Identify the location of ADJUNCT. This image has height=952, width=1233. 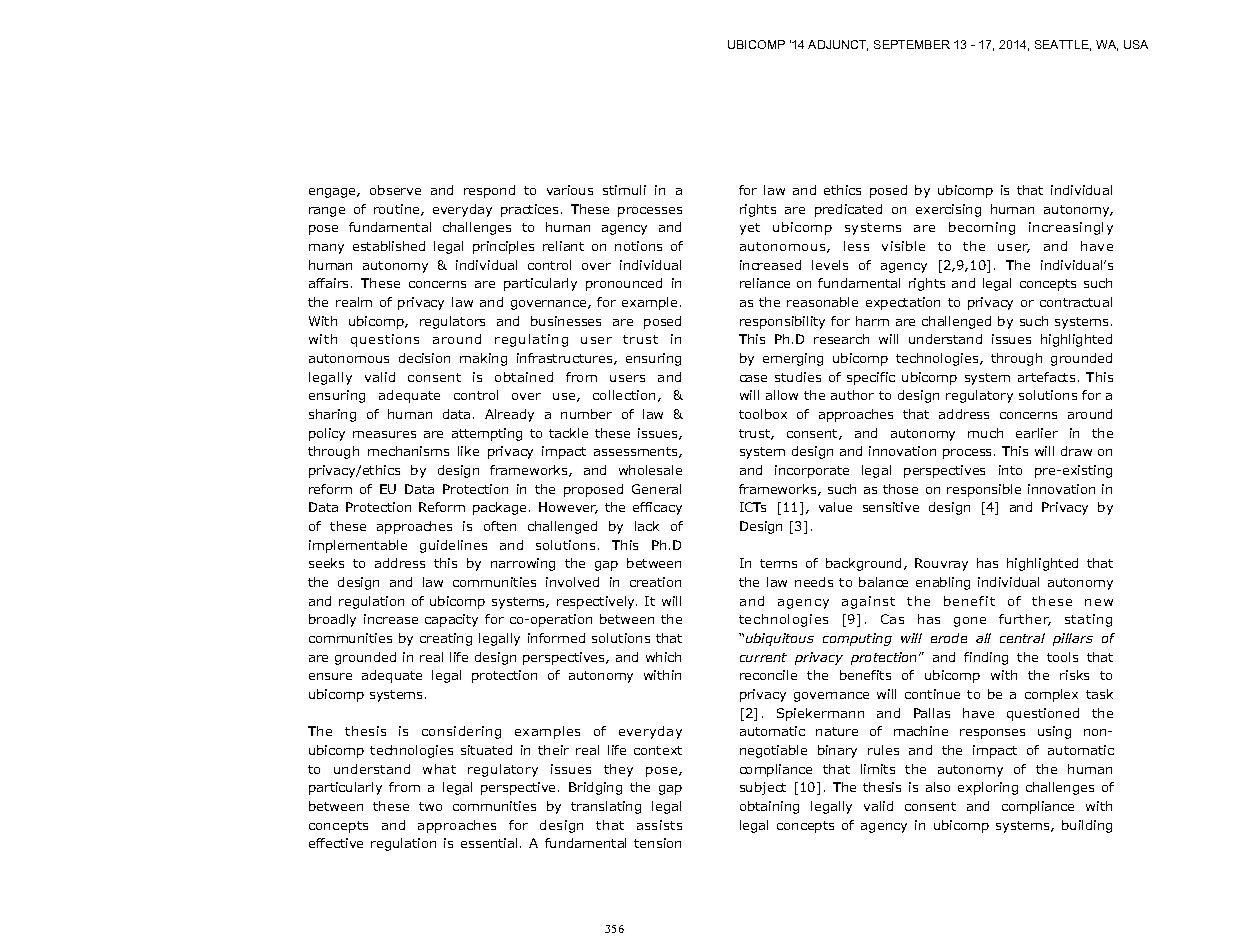
(838, 45).
